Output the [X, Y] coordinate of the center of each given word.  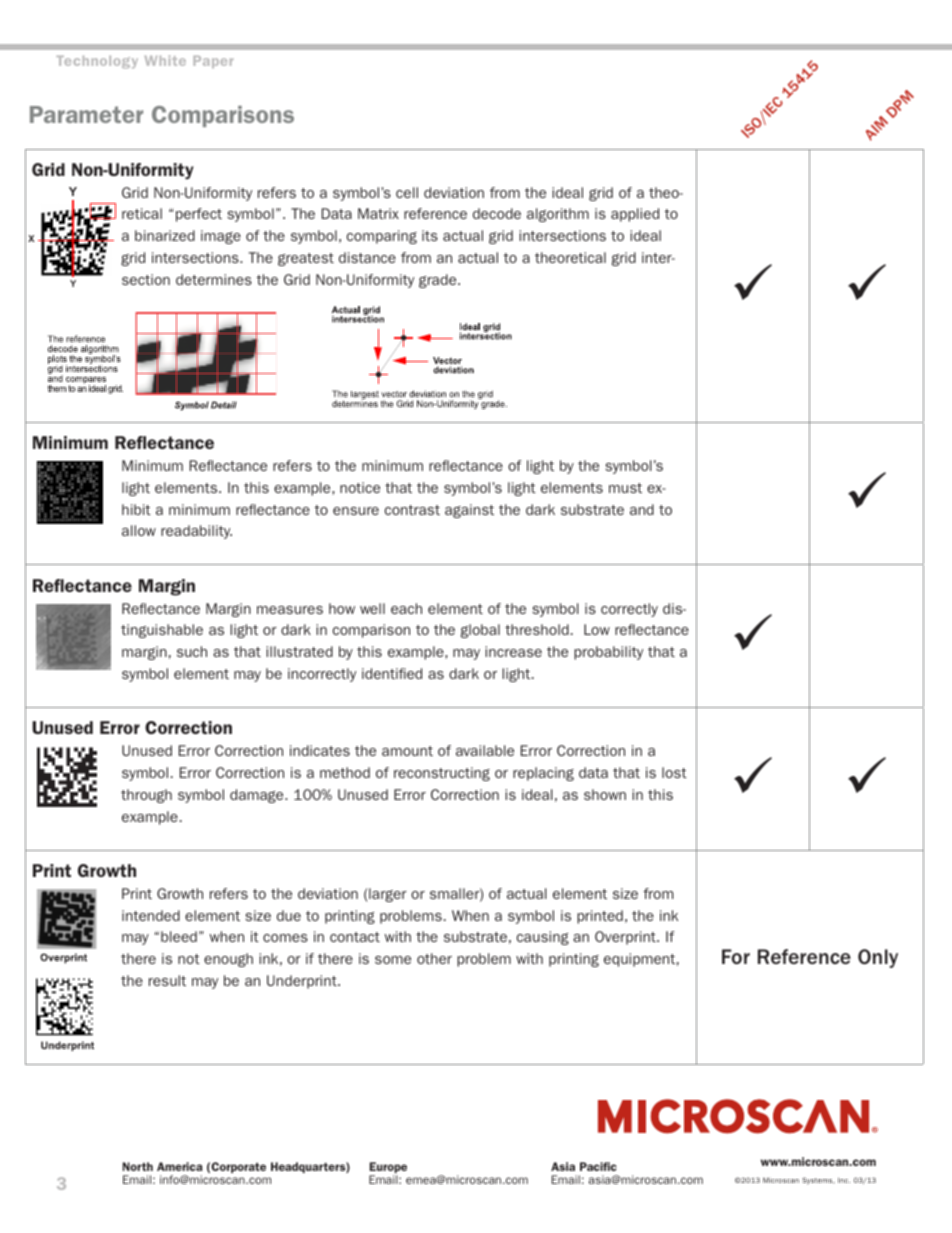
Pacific [598, 1166]
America [179, 1166]
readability [196, 532]
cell [407, 192]
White [165, 60]
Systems [818, 1181]
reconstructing [442, 774]
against [469, 511]
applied [635, 215]
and [642, 509]
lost [674, 772]
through [146, 796]
